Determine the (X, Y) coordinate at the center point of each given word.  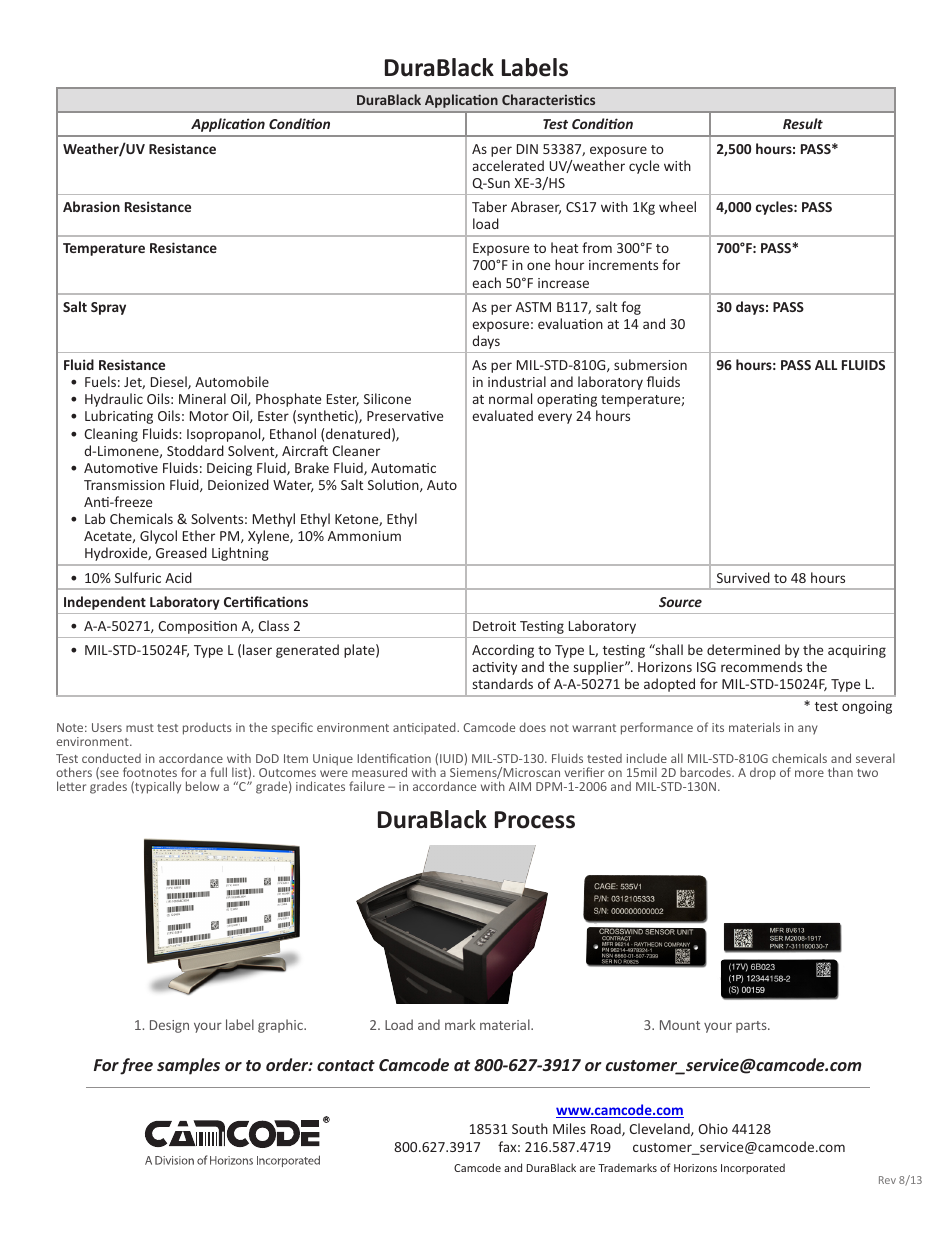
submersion (650, 364)
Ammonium (364, 536)
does (532, 727)
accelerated (508, 165)
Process (535, 820)
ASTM (533, 307)
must (140, 728)
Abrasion (91, 206)
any (808, 730)
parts (752, 1027)
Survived (743, 577)
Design (169, 1026)
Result (803, 123)
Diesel (170, 382)
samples (188, 1066)
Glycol (158, 537)
